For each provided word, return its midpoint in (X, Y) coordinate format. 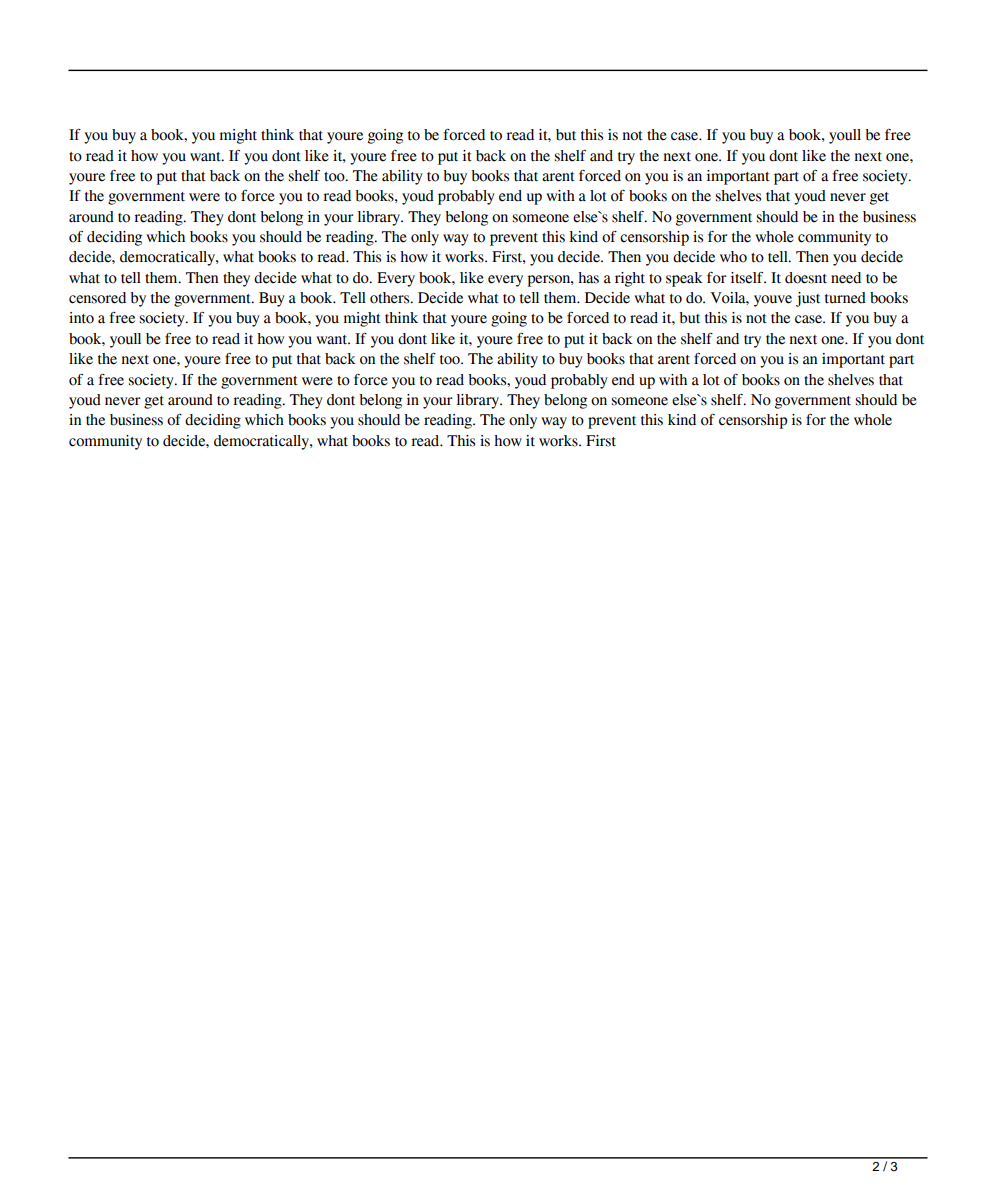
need (846, 278)
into (81, 318)
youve (773, 301)
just (808, 299)
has (588, 278)
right (630, 279)
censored (97, 298)
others (391, 298)
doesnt (806, 278)
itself (748, 278)
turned (845, 298)
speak (684, 279)
